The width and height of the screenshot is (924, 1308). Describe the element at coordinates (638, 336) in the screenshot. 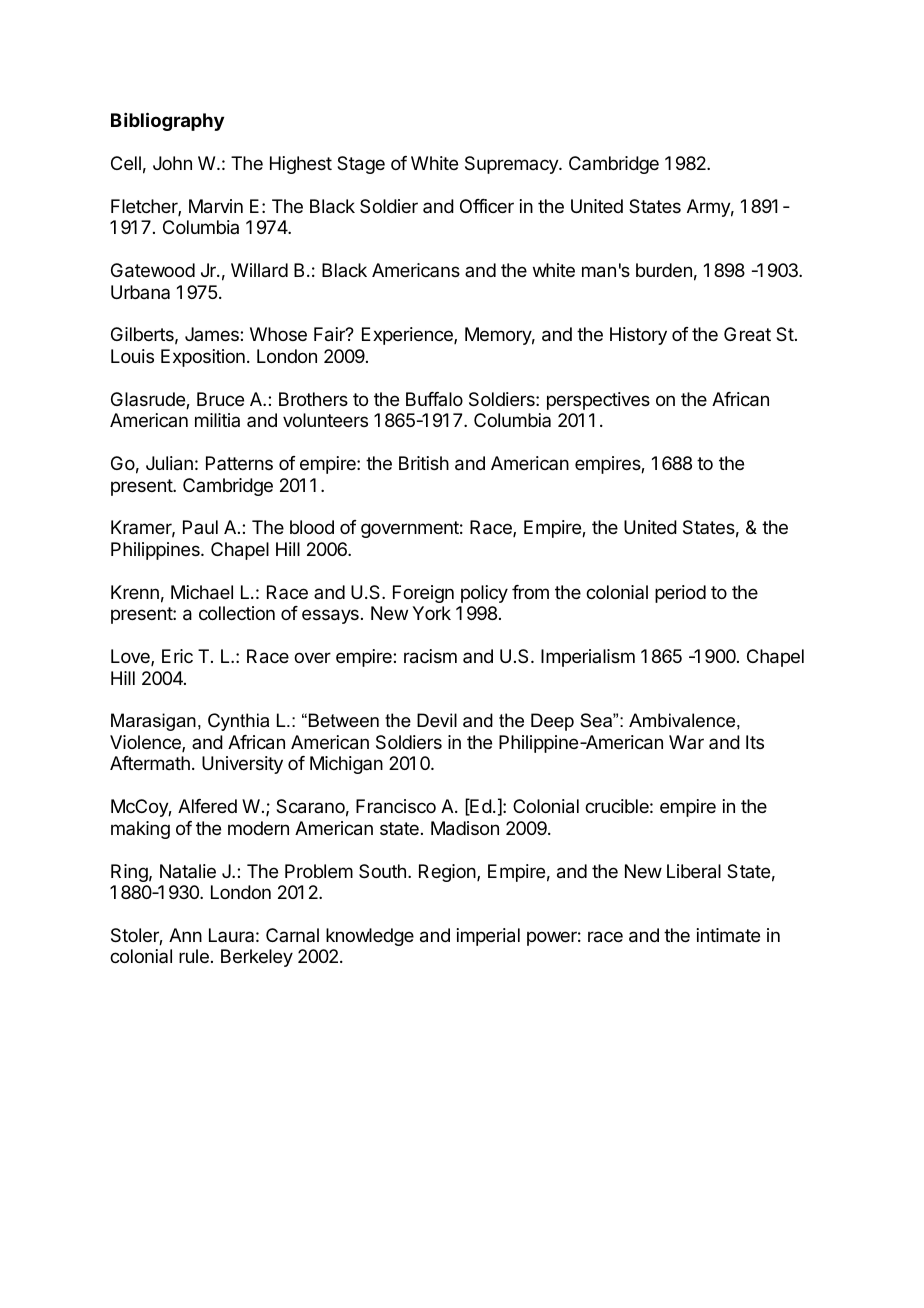

I see `History` at that location.
